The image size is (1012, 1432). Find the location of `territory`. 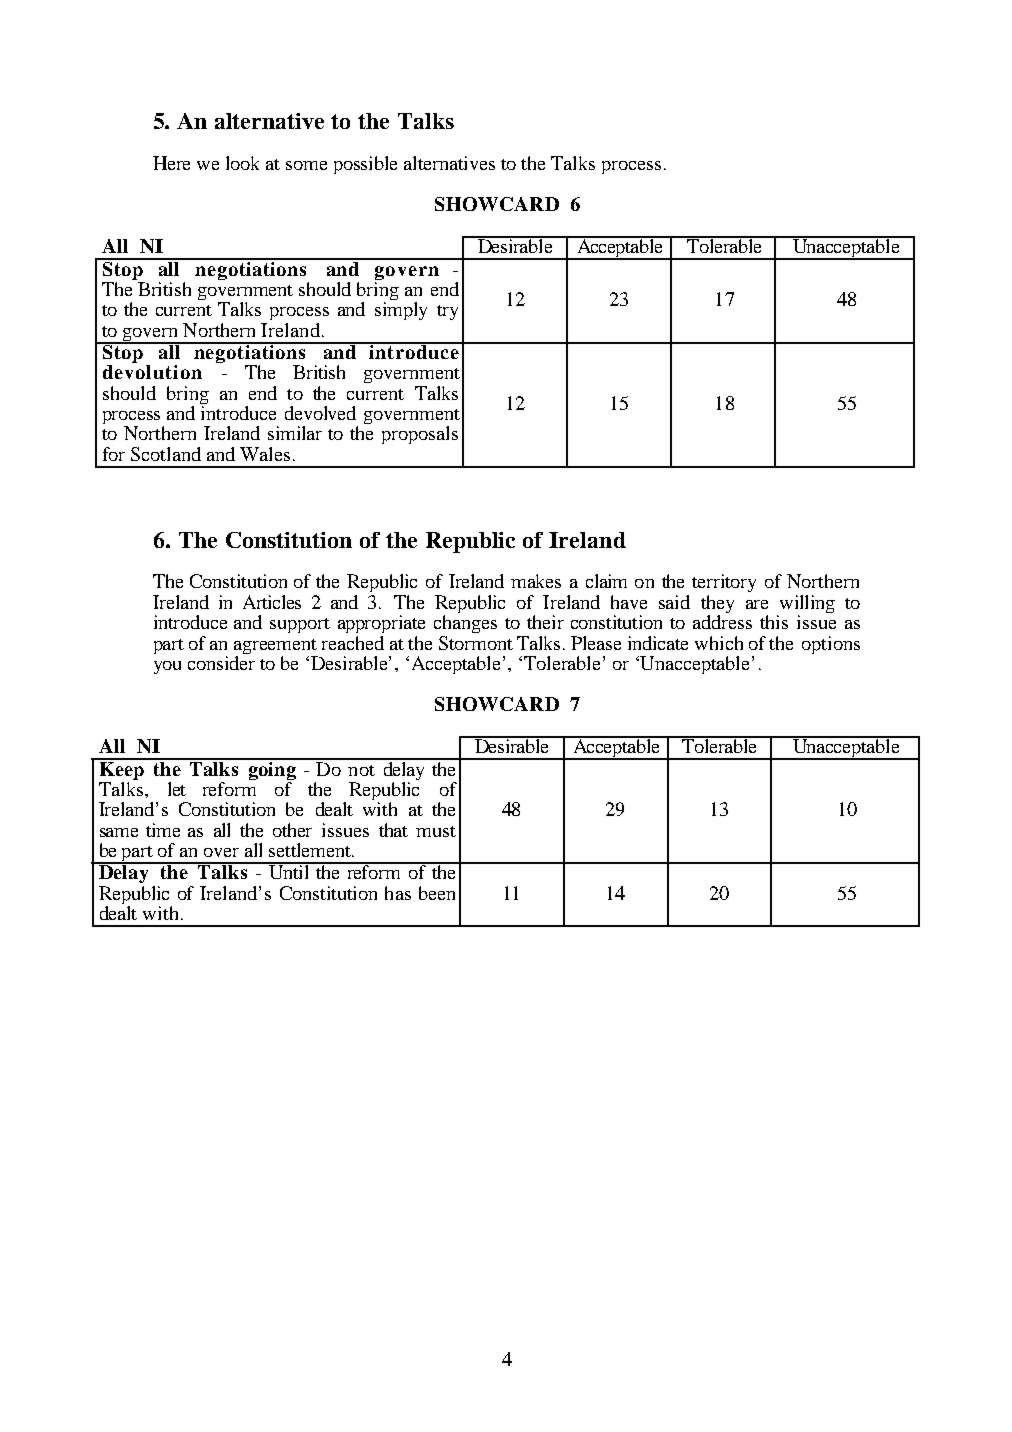

territory is located at coordinates (724, 583).
